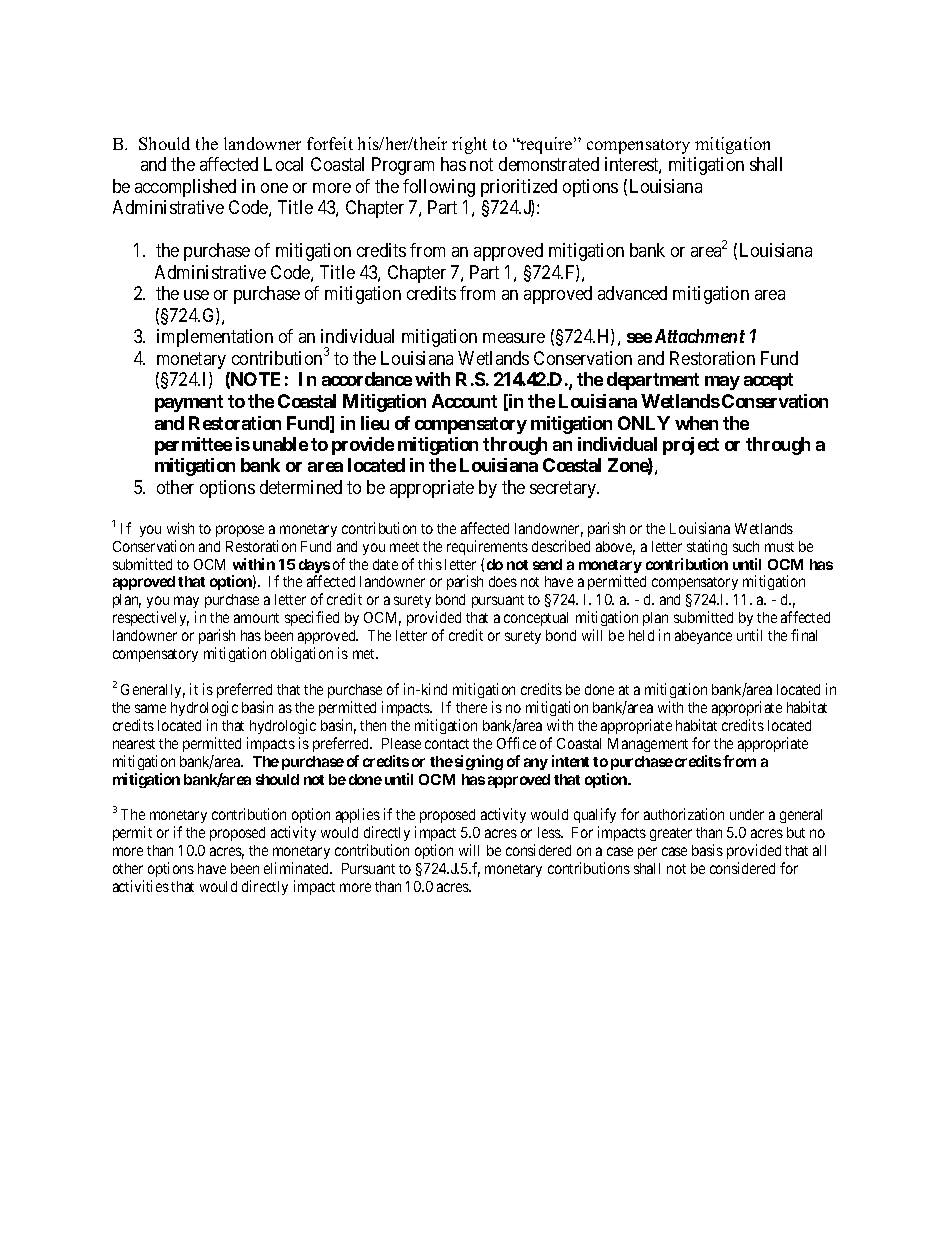 This screenshot has width=952, height=1233. Describe the element at coordinates (514, 338) in the screenshot. I see `measure` at that location.
